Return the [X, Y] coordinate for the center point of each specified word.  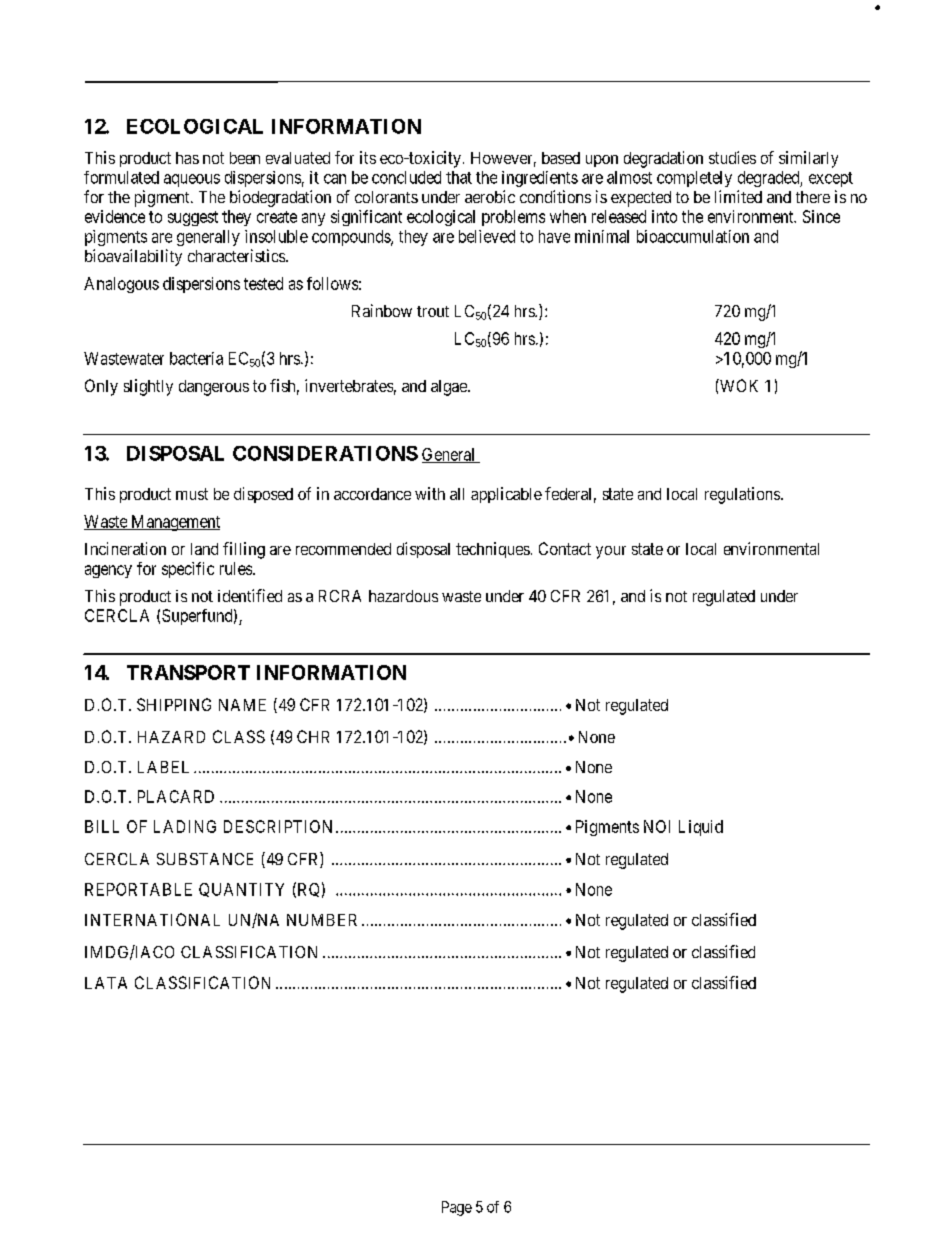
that [459, 177]
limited [738, 196]
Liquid [701, 828]
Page [457, 1208]
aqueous [192, 180]
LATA [106, 983]
